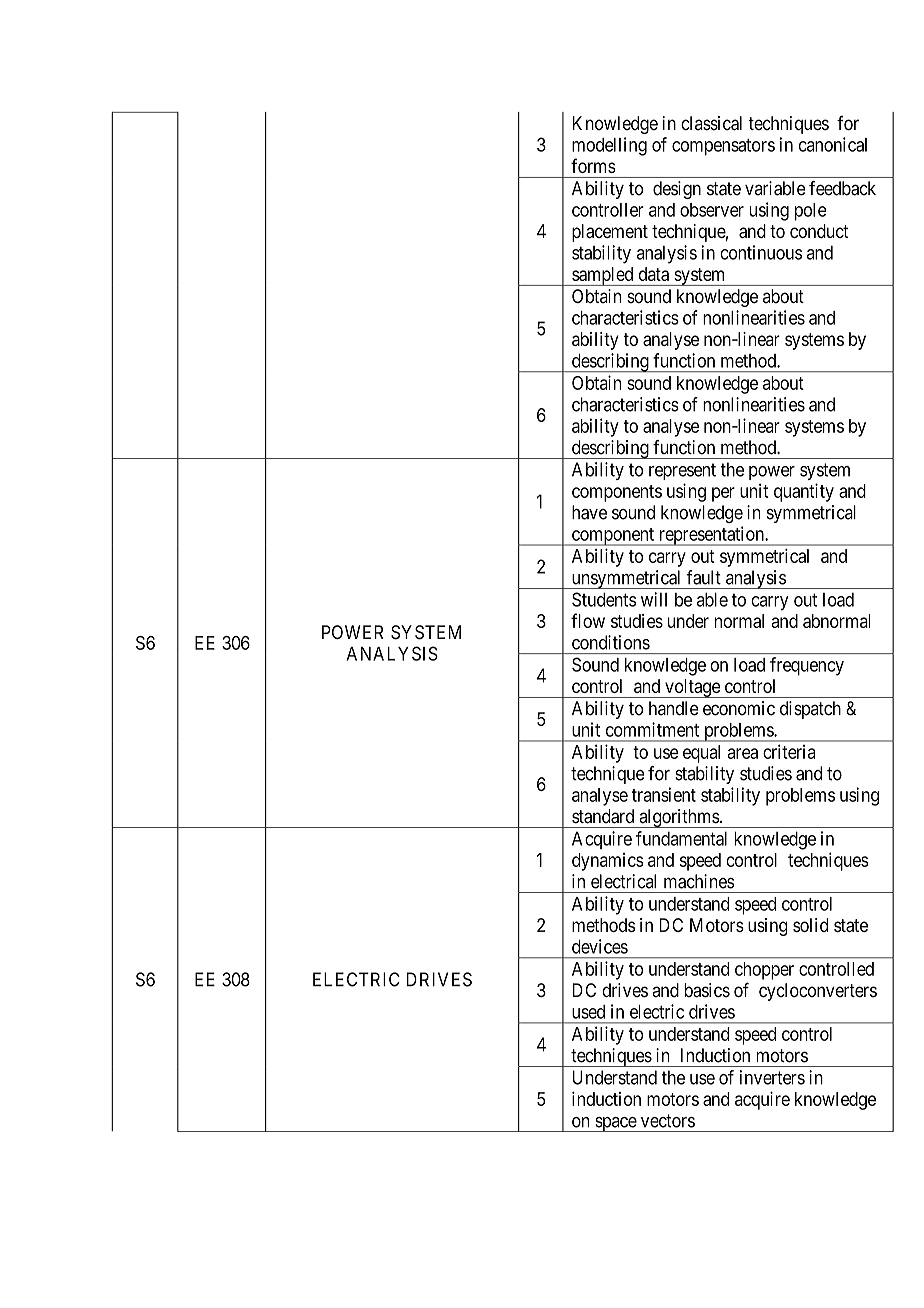  I want to click on frequency, so click(807, 666).
